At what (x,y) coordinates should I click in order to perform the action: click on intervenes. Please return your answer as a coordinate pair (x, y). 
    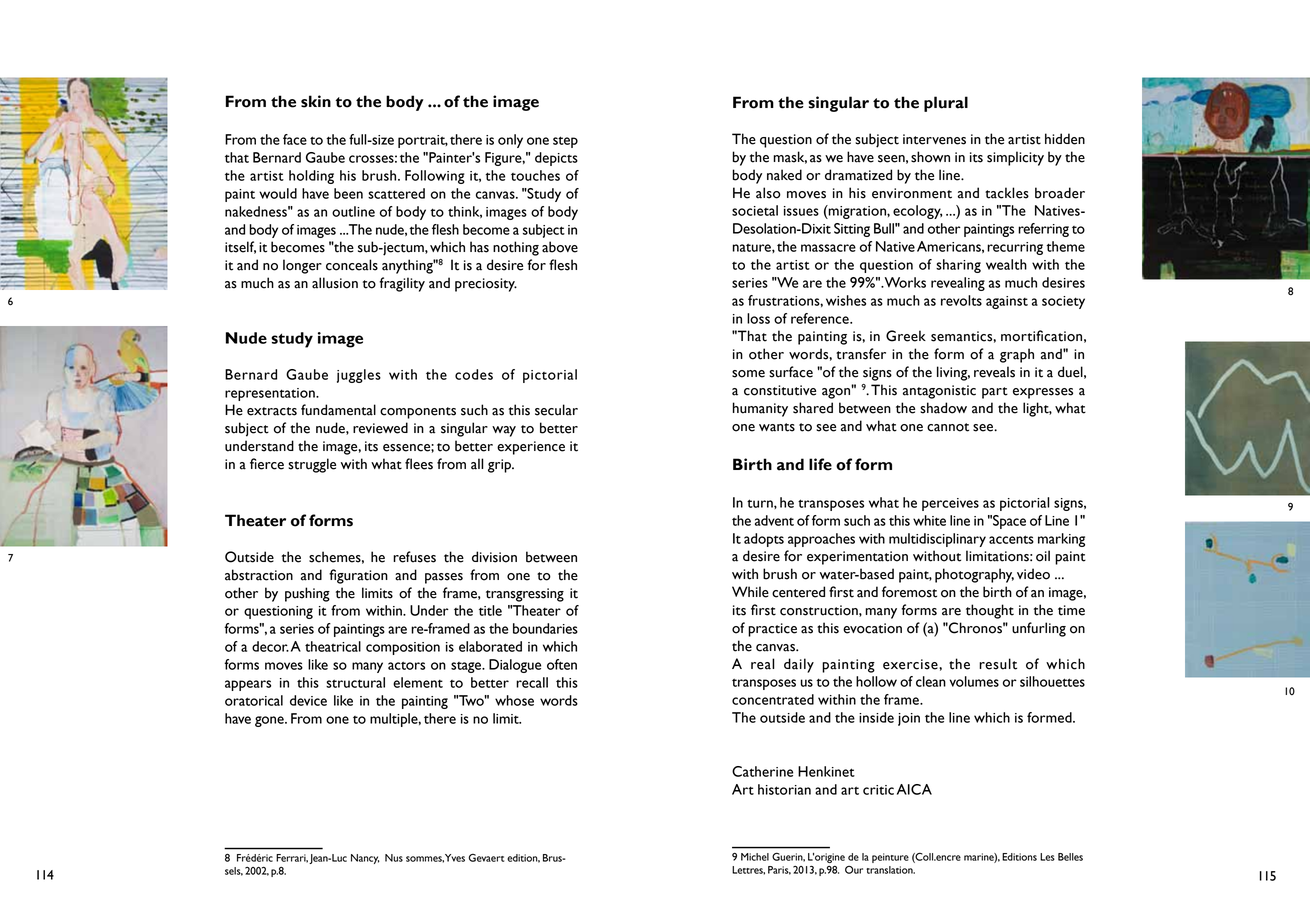
    Looking at the image, I should click on (934, 139).
